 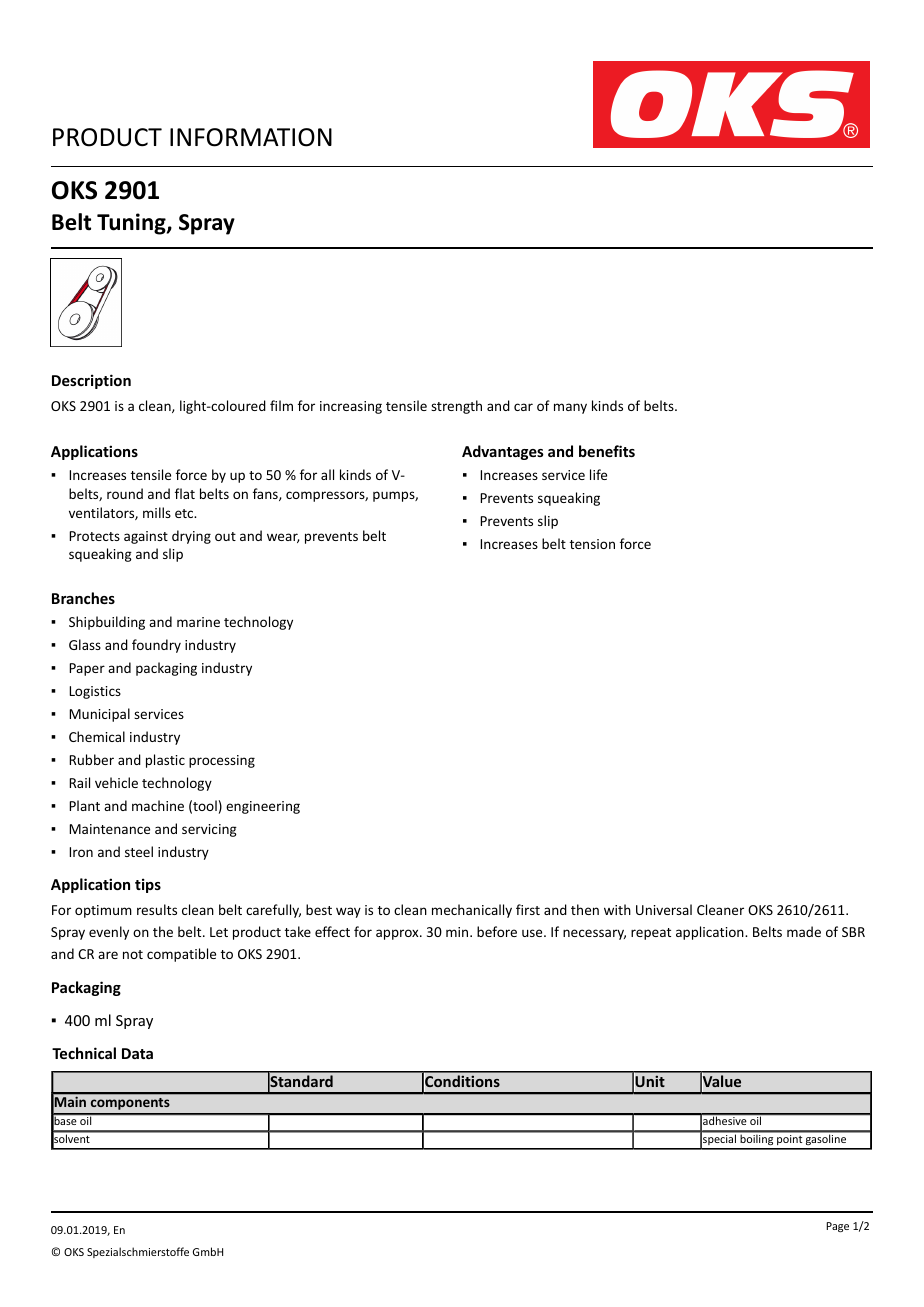 What do you see at coordinates (598, 474) in the screenshot?
I see `life` at bounding box center [598, 474].
